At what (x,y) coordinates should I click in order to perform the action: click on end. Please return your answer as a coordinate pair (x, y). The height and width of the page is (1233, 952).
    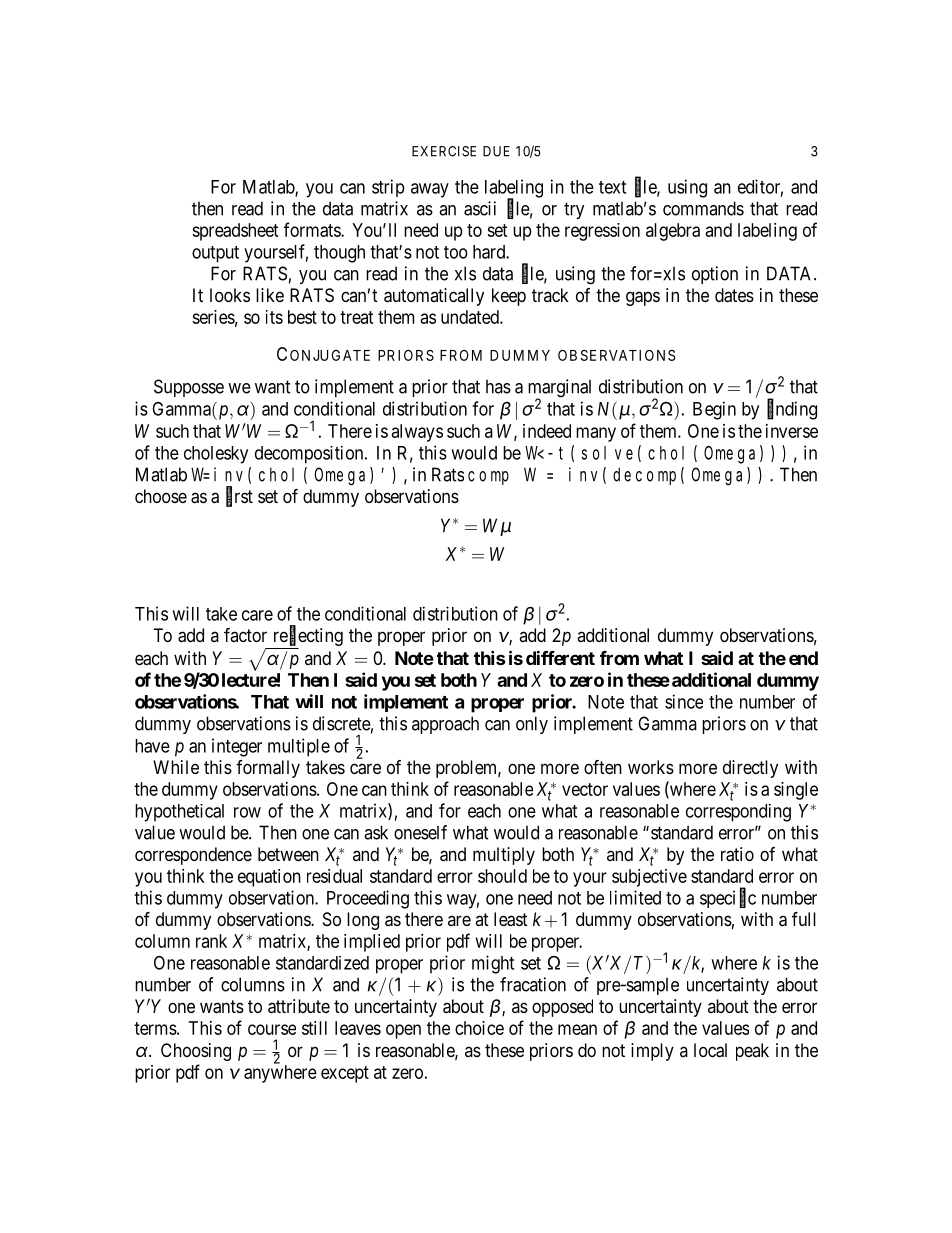
    Looking at the image, I should click on (803, 658).
